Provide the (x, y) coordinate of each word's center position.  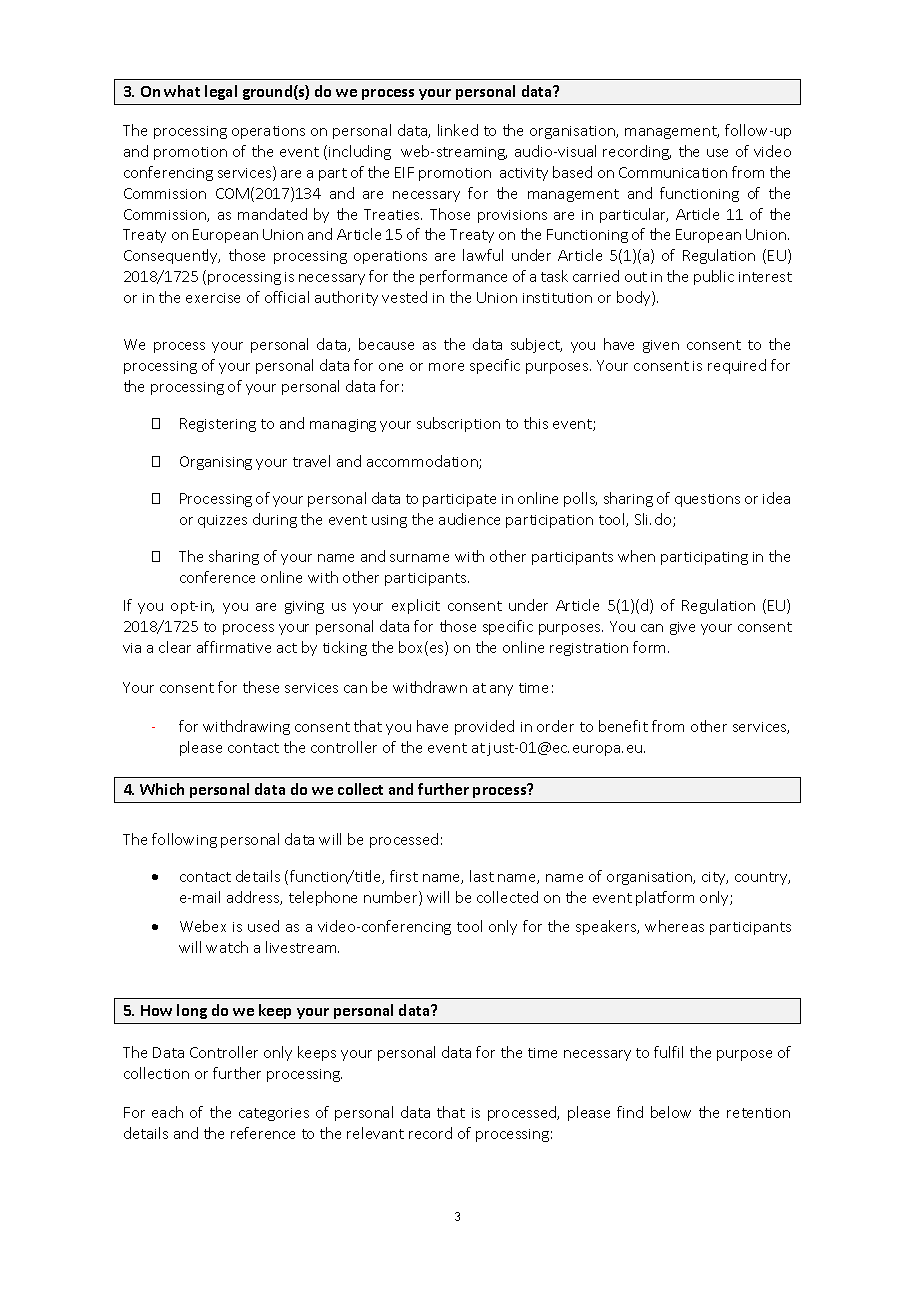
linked (458, 130)
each (167, 1112)
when (636, 556)
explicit (416, 606)
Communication (673, 172)
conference (217, 577)
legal (221, 92)
